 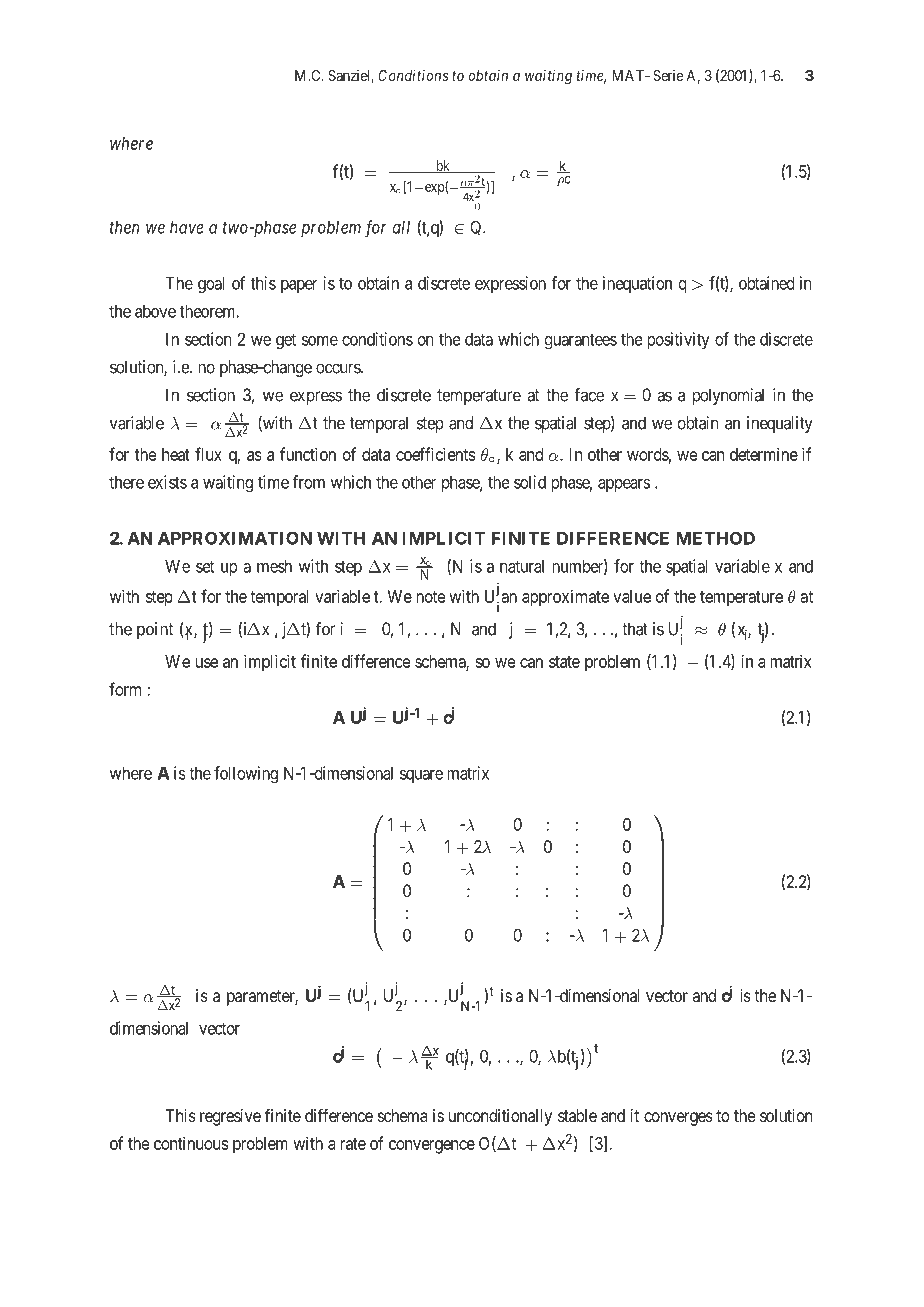 I want to click on continuous, so click(x=191, y=1143).
